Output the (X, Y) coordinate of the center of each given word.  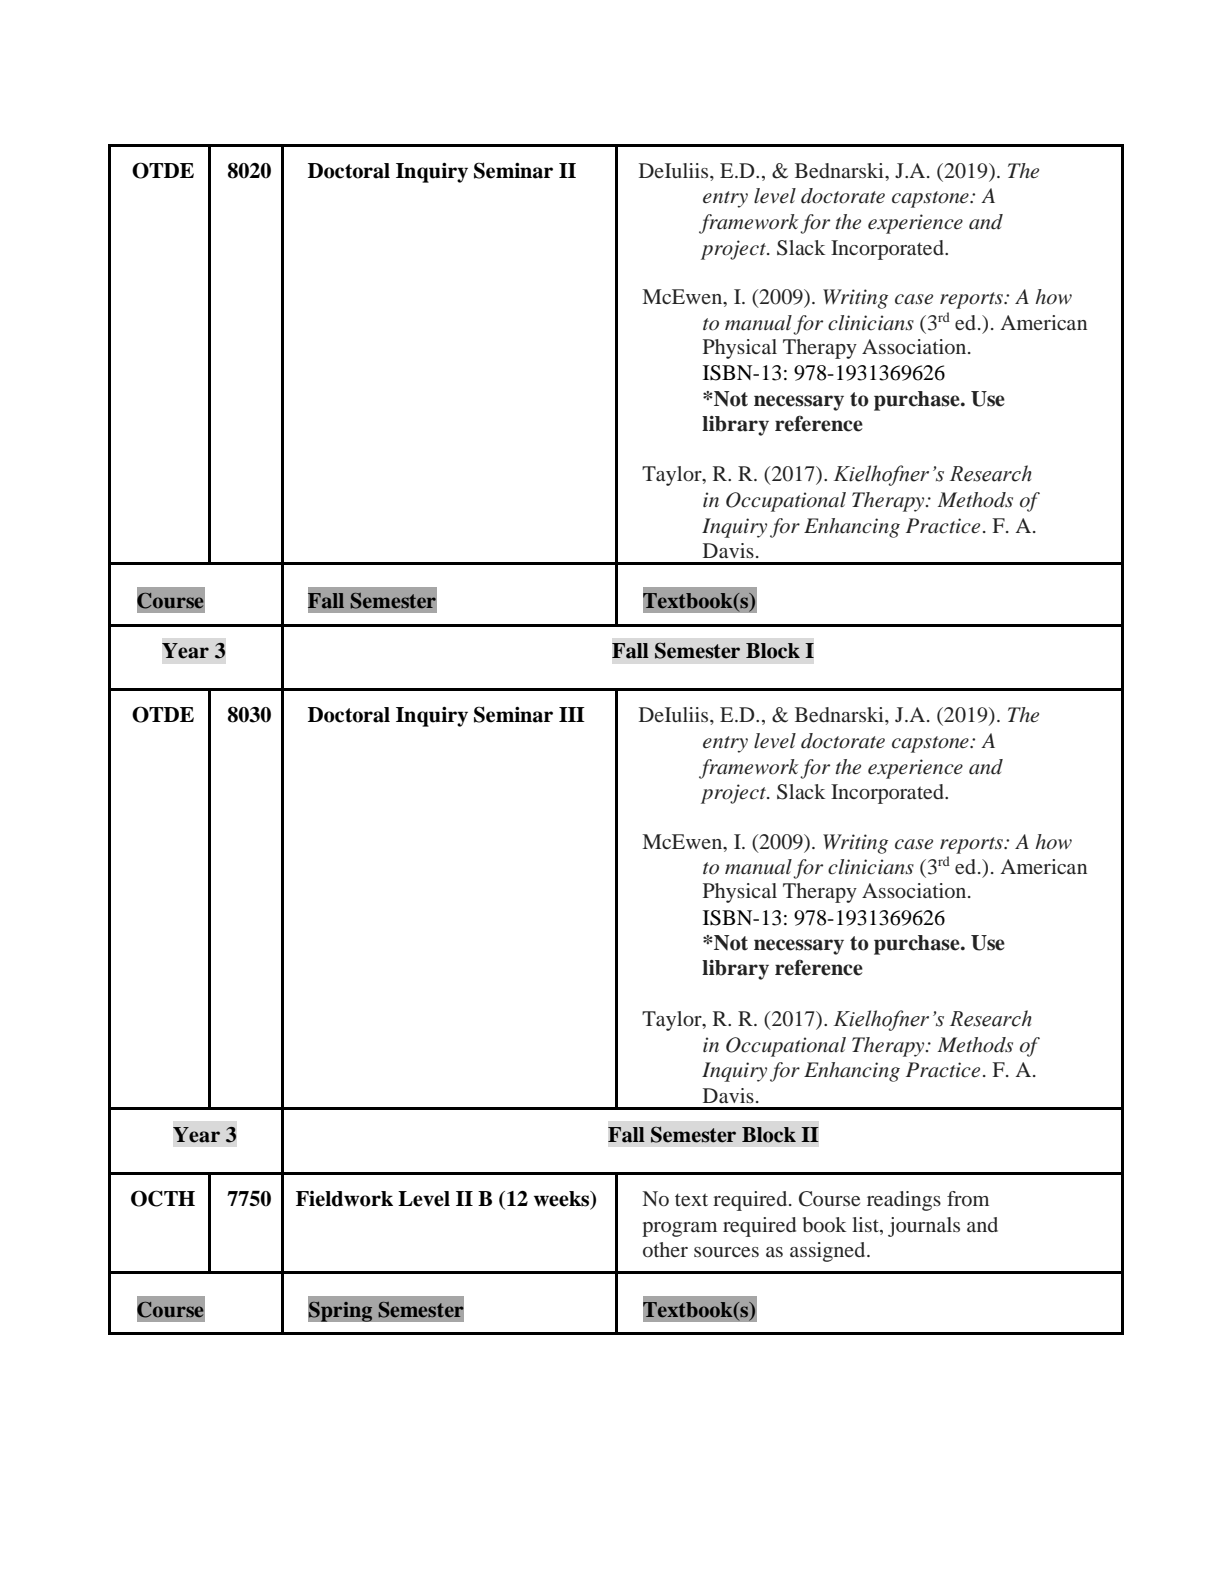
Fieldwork (344, 1199)
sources (726, 1252)
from (968, 1198)
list (866, 1224)
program (679, 1229)
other (665, 1249)
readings (904, 1201)
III (572, 714)
